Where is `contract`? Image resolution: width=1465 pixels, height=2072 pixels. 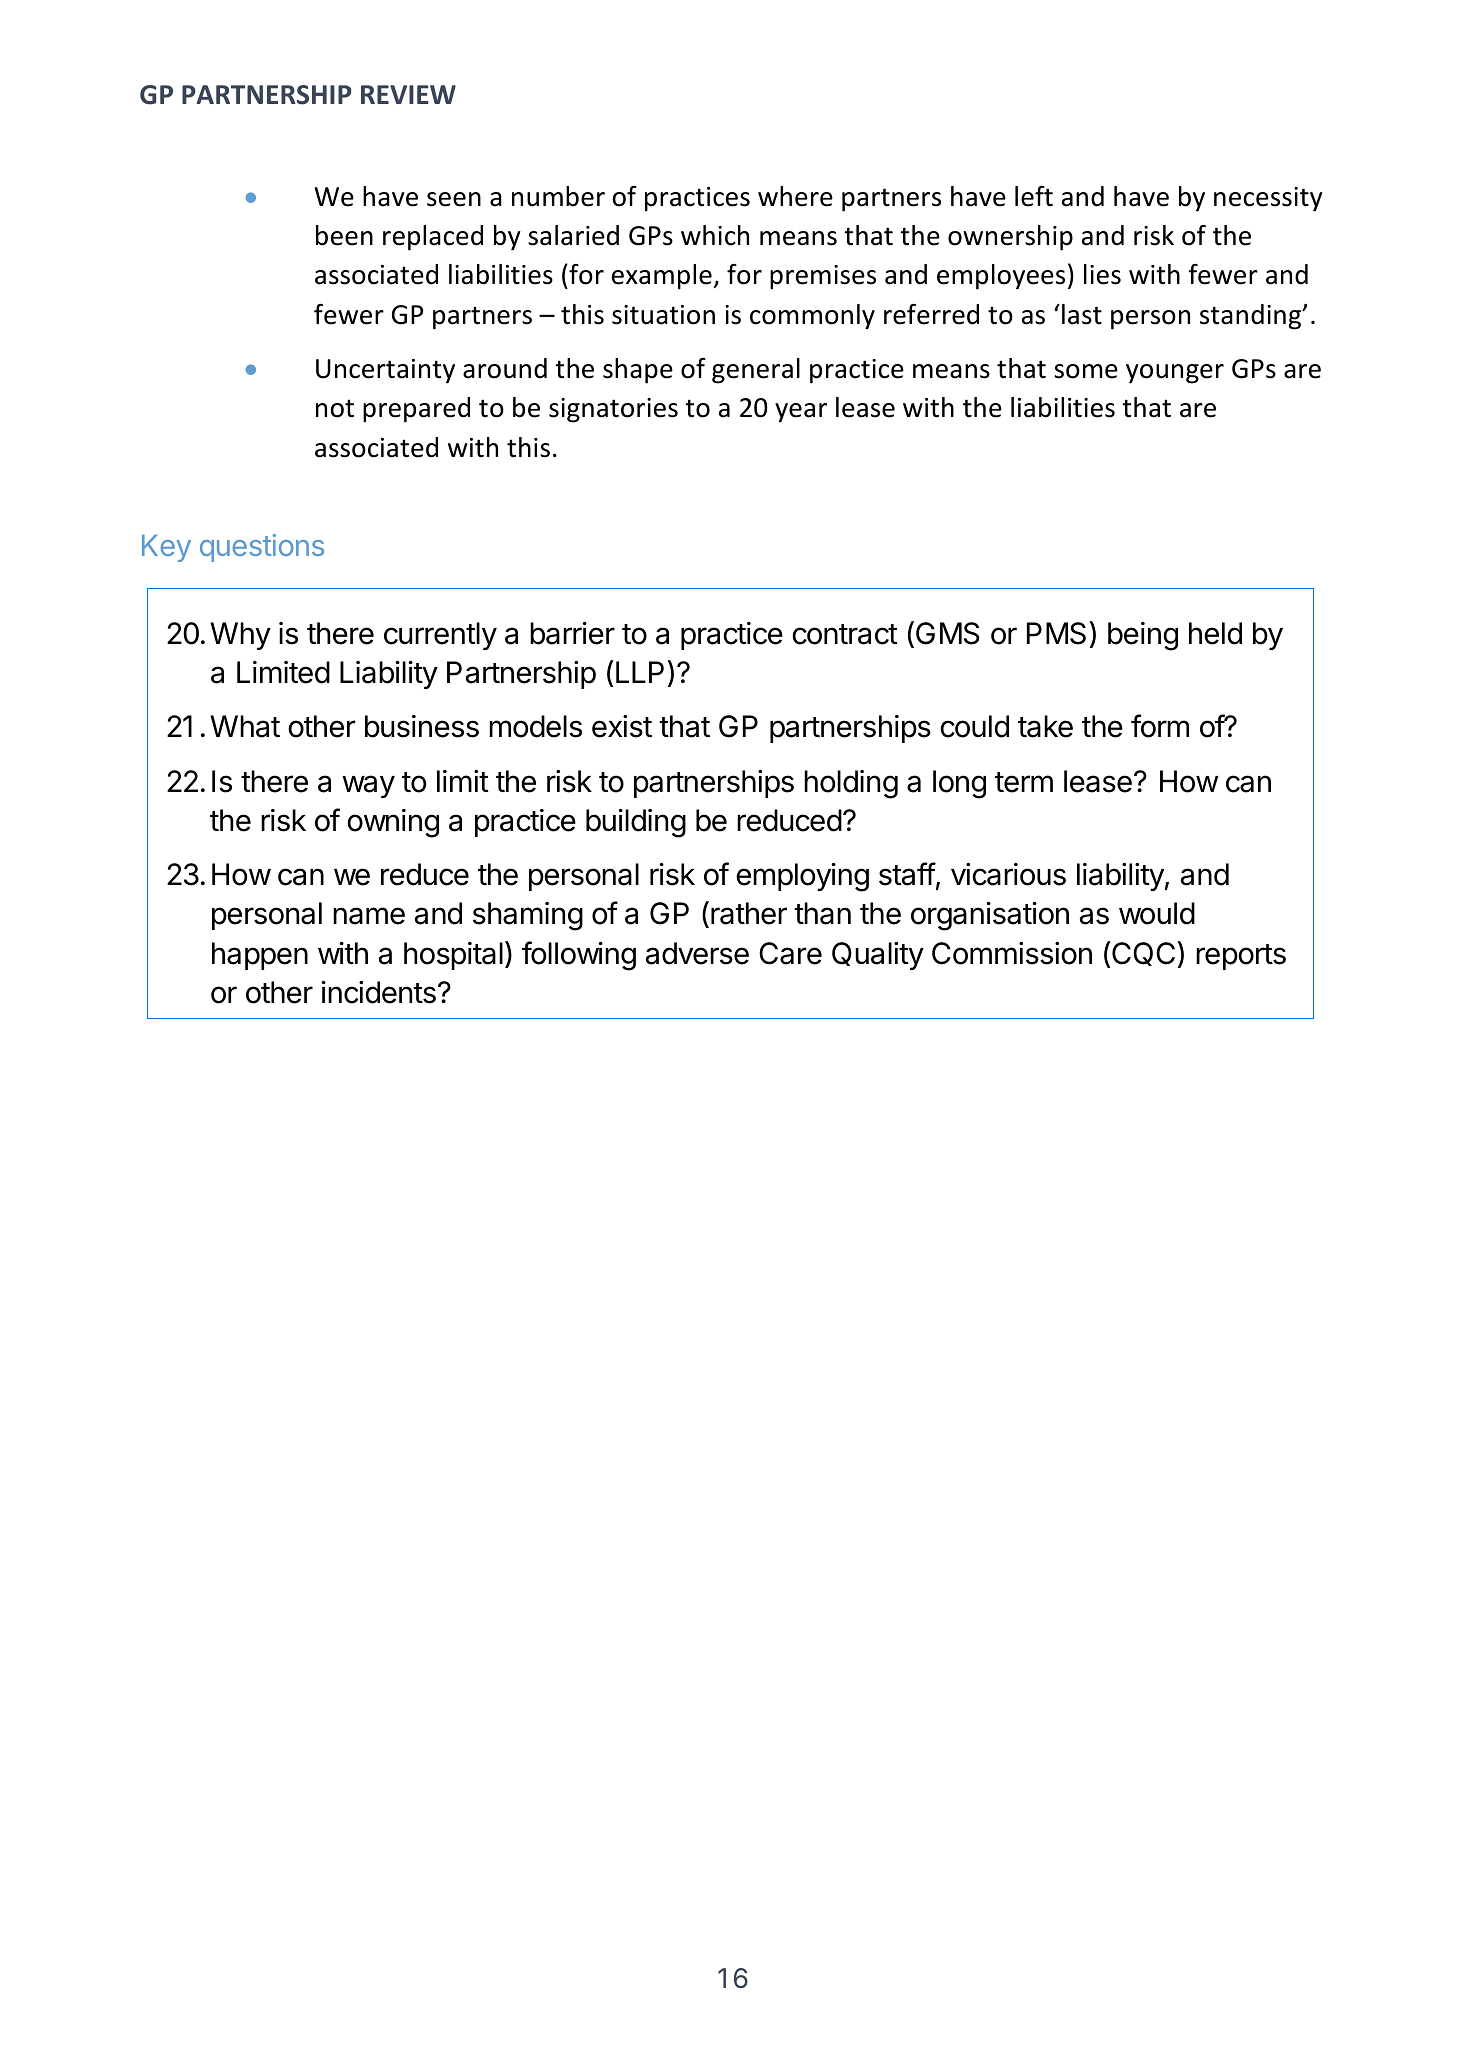
contract is located at coordinates (845, 634).
